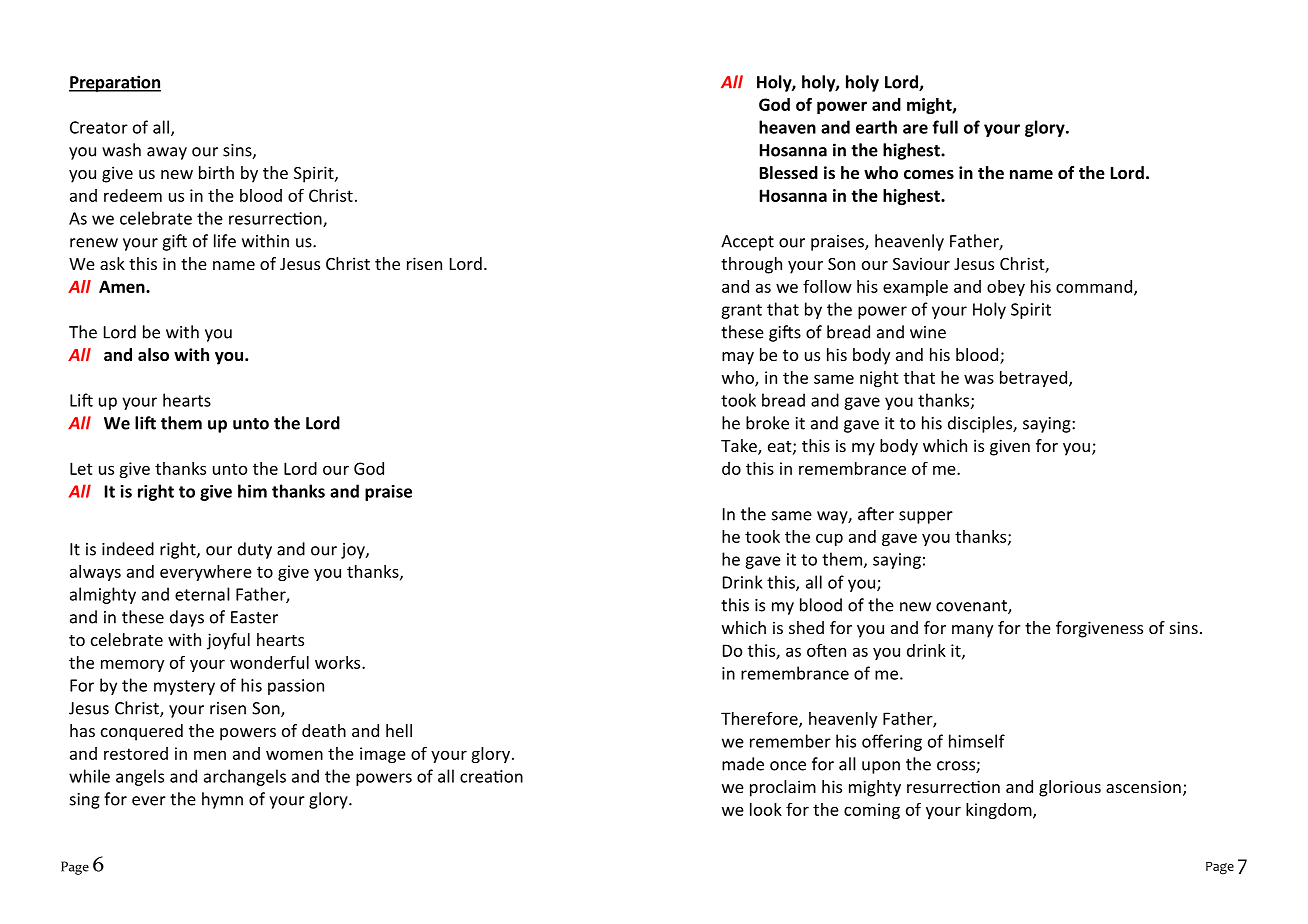 This screenshot has width=1308, height=924. Describe the element at coordinates (187, 618) in the screenshot. I see `days` at that location.
